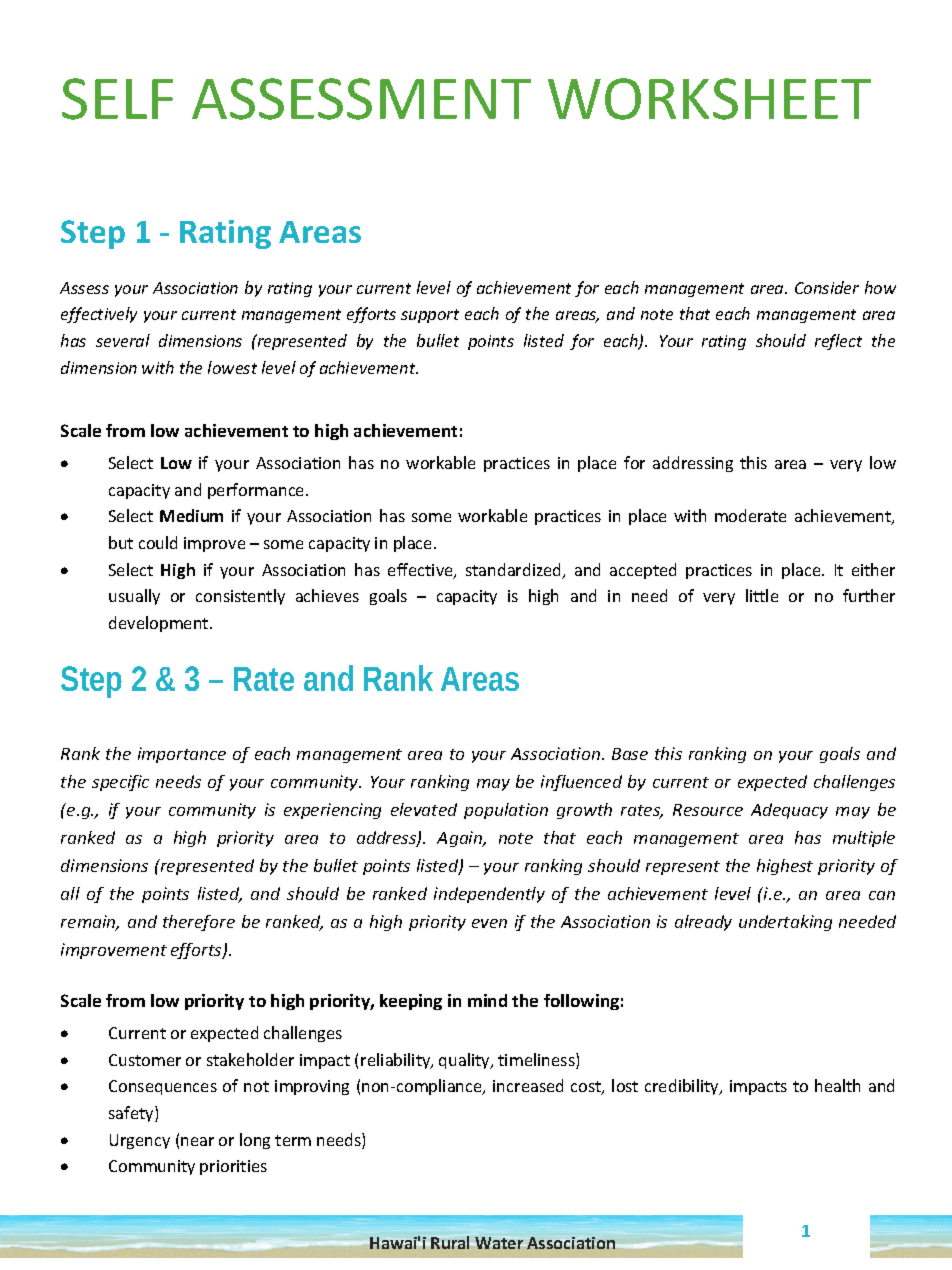  I want to click on standardized, so click(515, 571).
